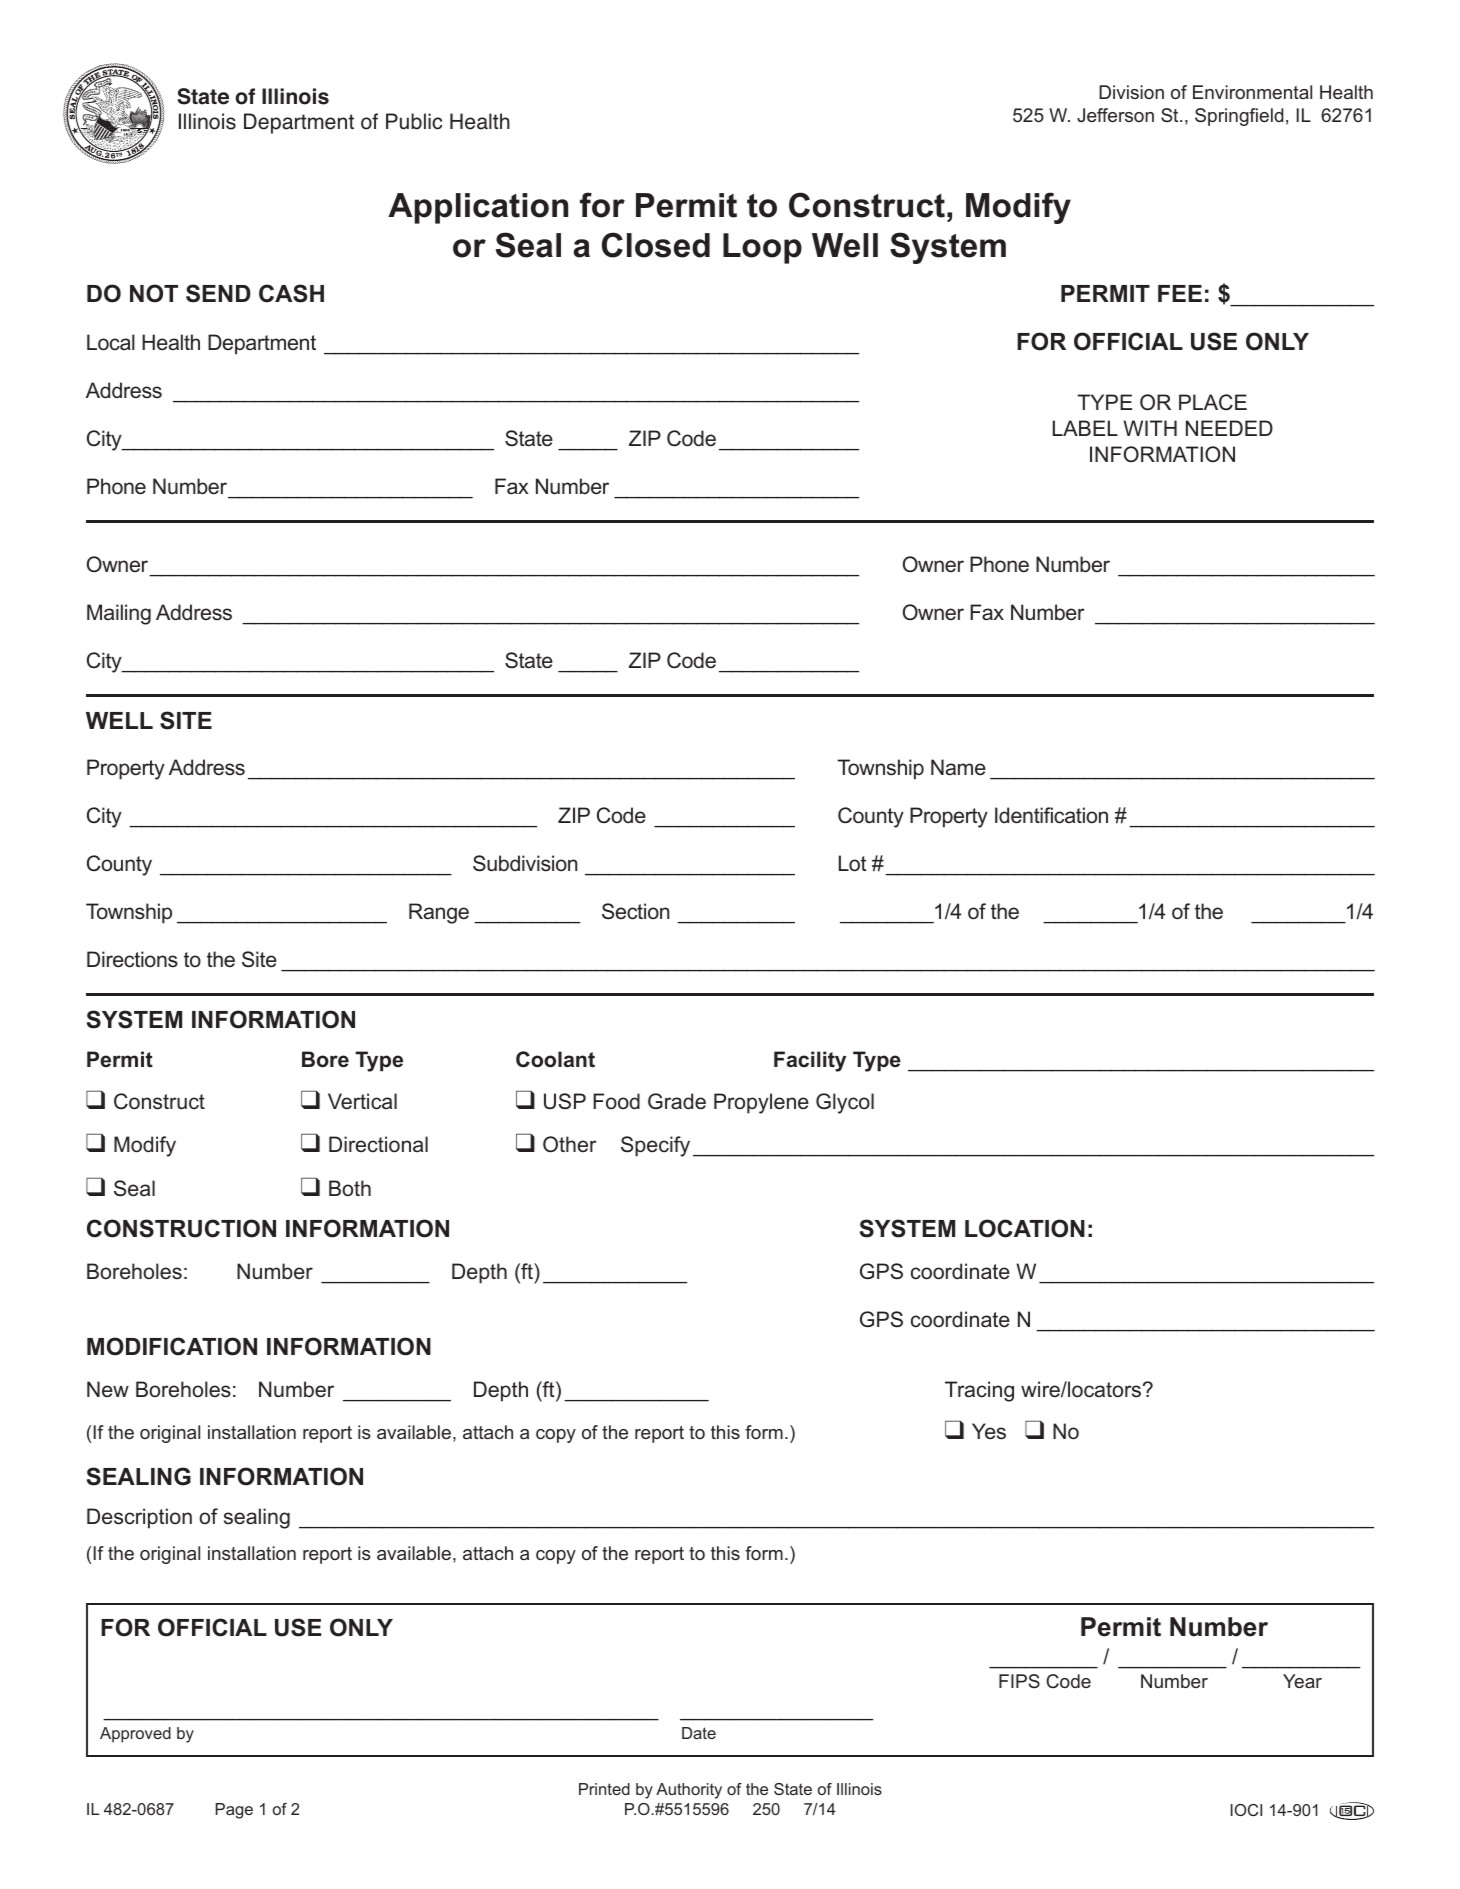 Image resolution: width=1460 pixels, height=1889 pixels. Describe the element at coordinates (1025, 1228) in the screenshot. I see `LOCATION` at that location.
